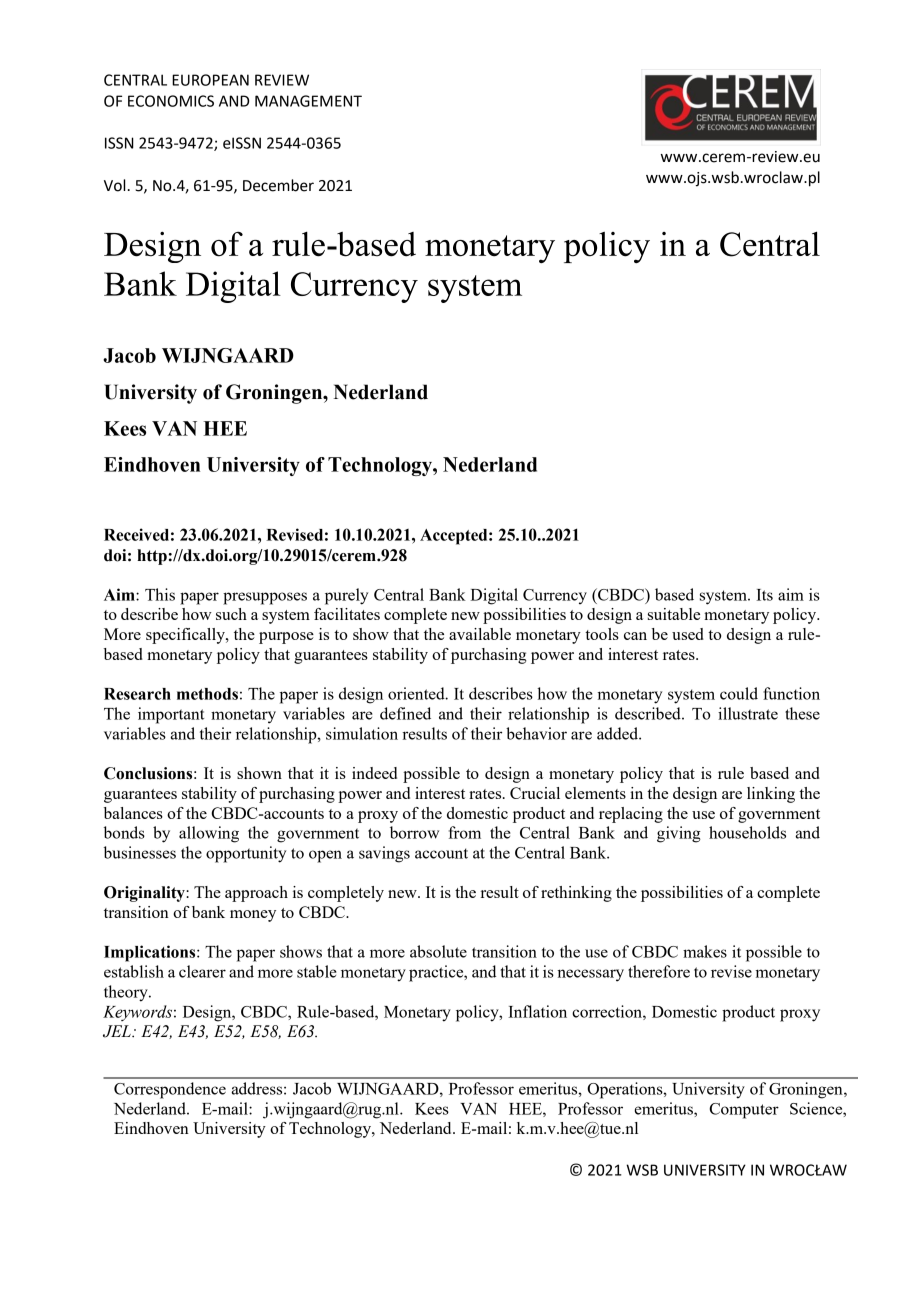  I want to click on theory, so click(127, 993).
